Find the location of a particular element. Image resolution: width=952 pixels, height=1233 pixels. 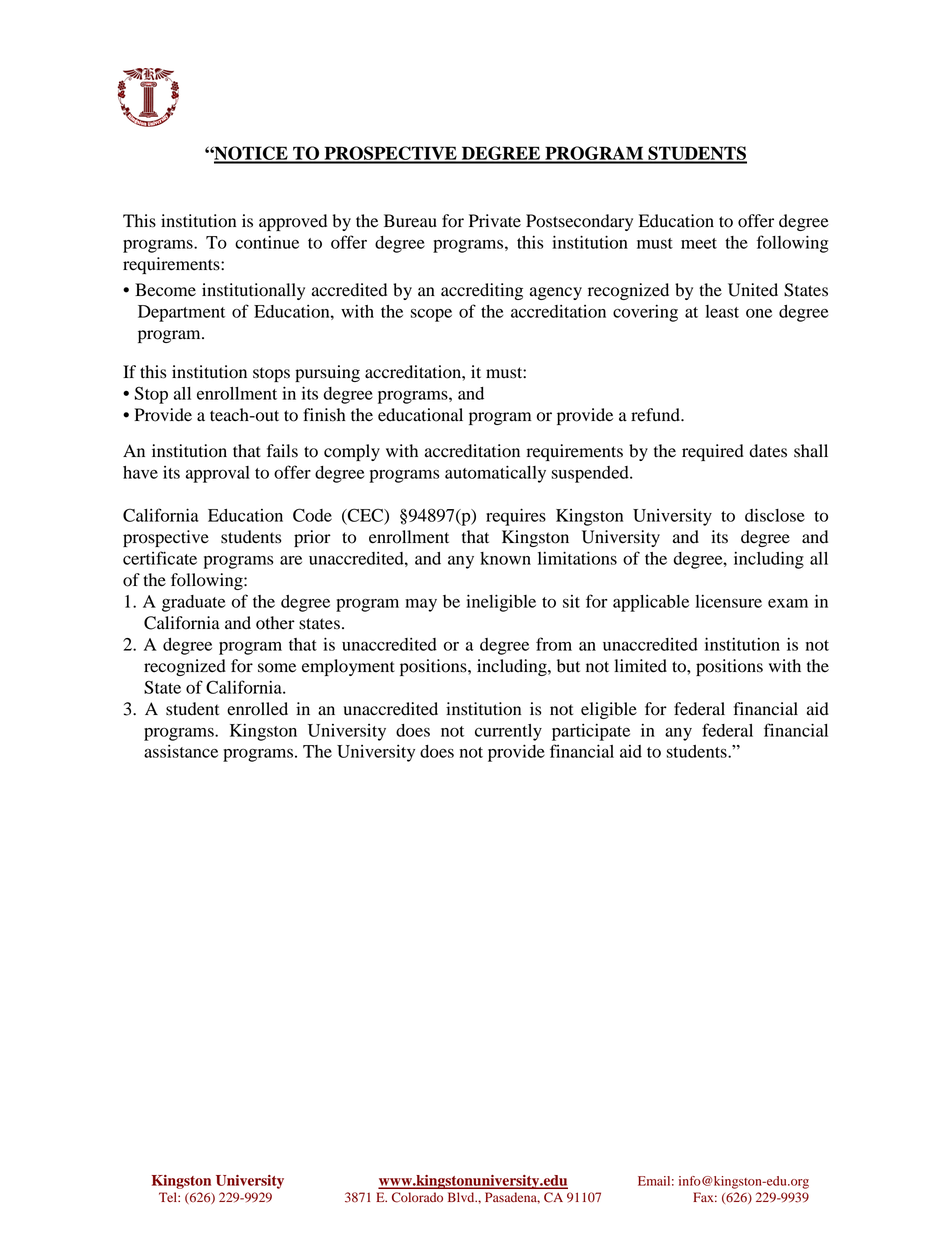

currently is located at coordinates (508, 732).
